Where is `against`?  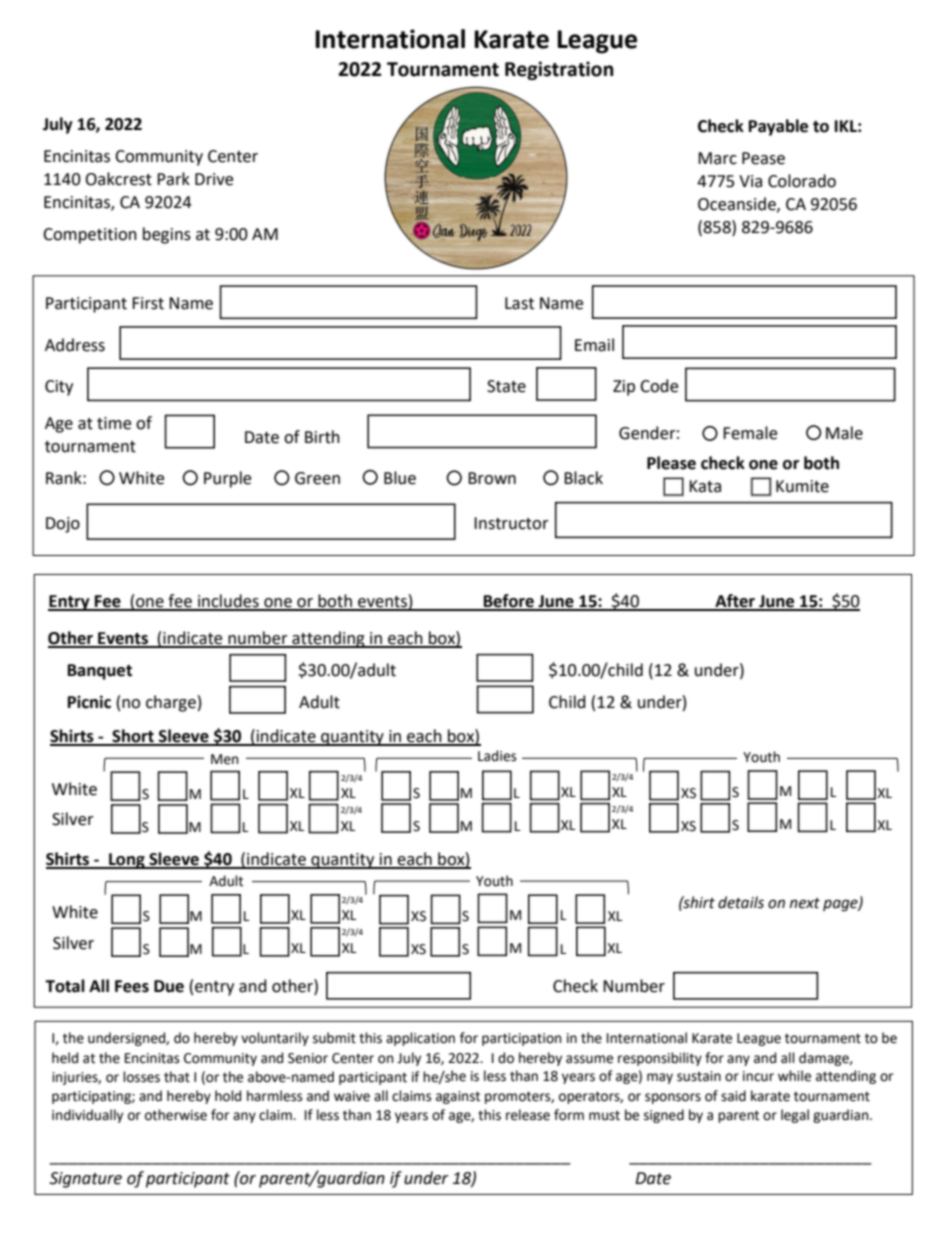
against is located at coordinates (458, 1097).
